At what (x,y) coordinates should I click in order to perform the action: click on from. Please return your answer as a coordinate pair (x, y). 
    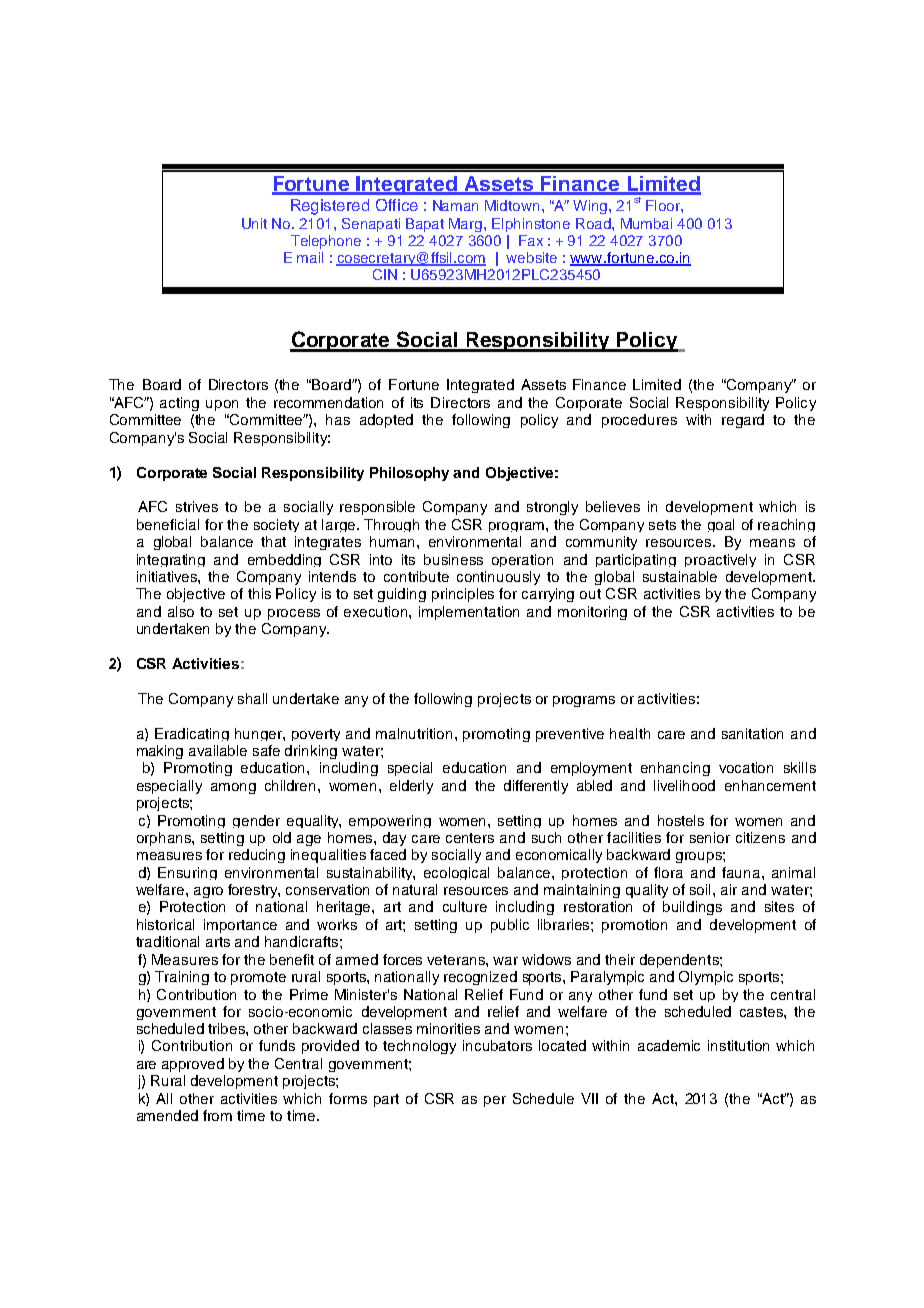
    Looking at the image, I should click on (217, 1115).
